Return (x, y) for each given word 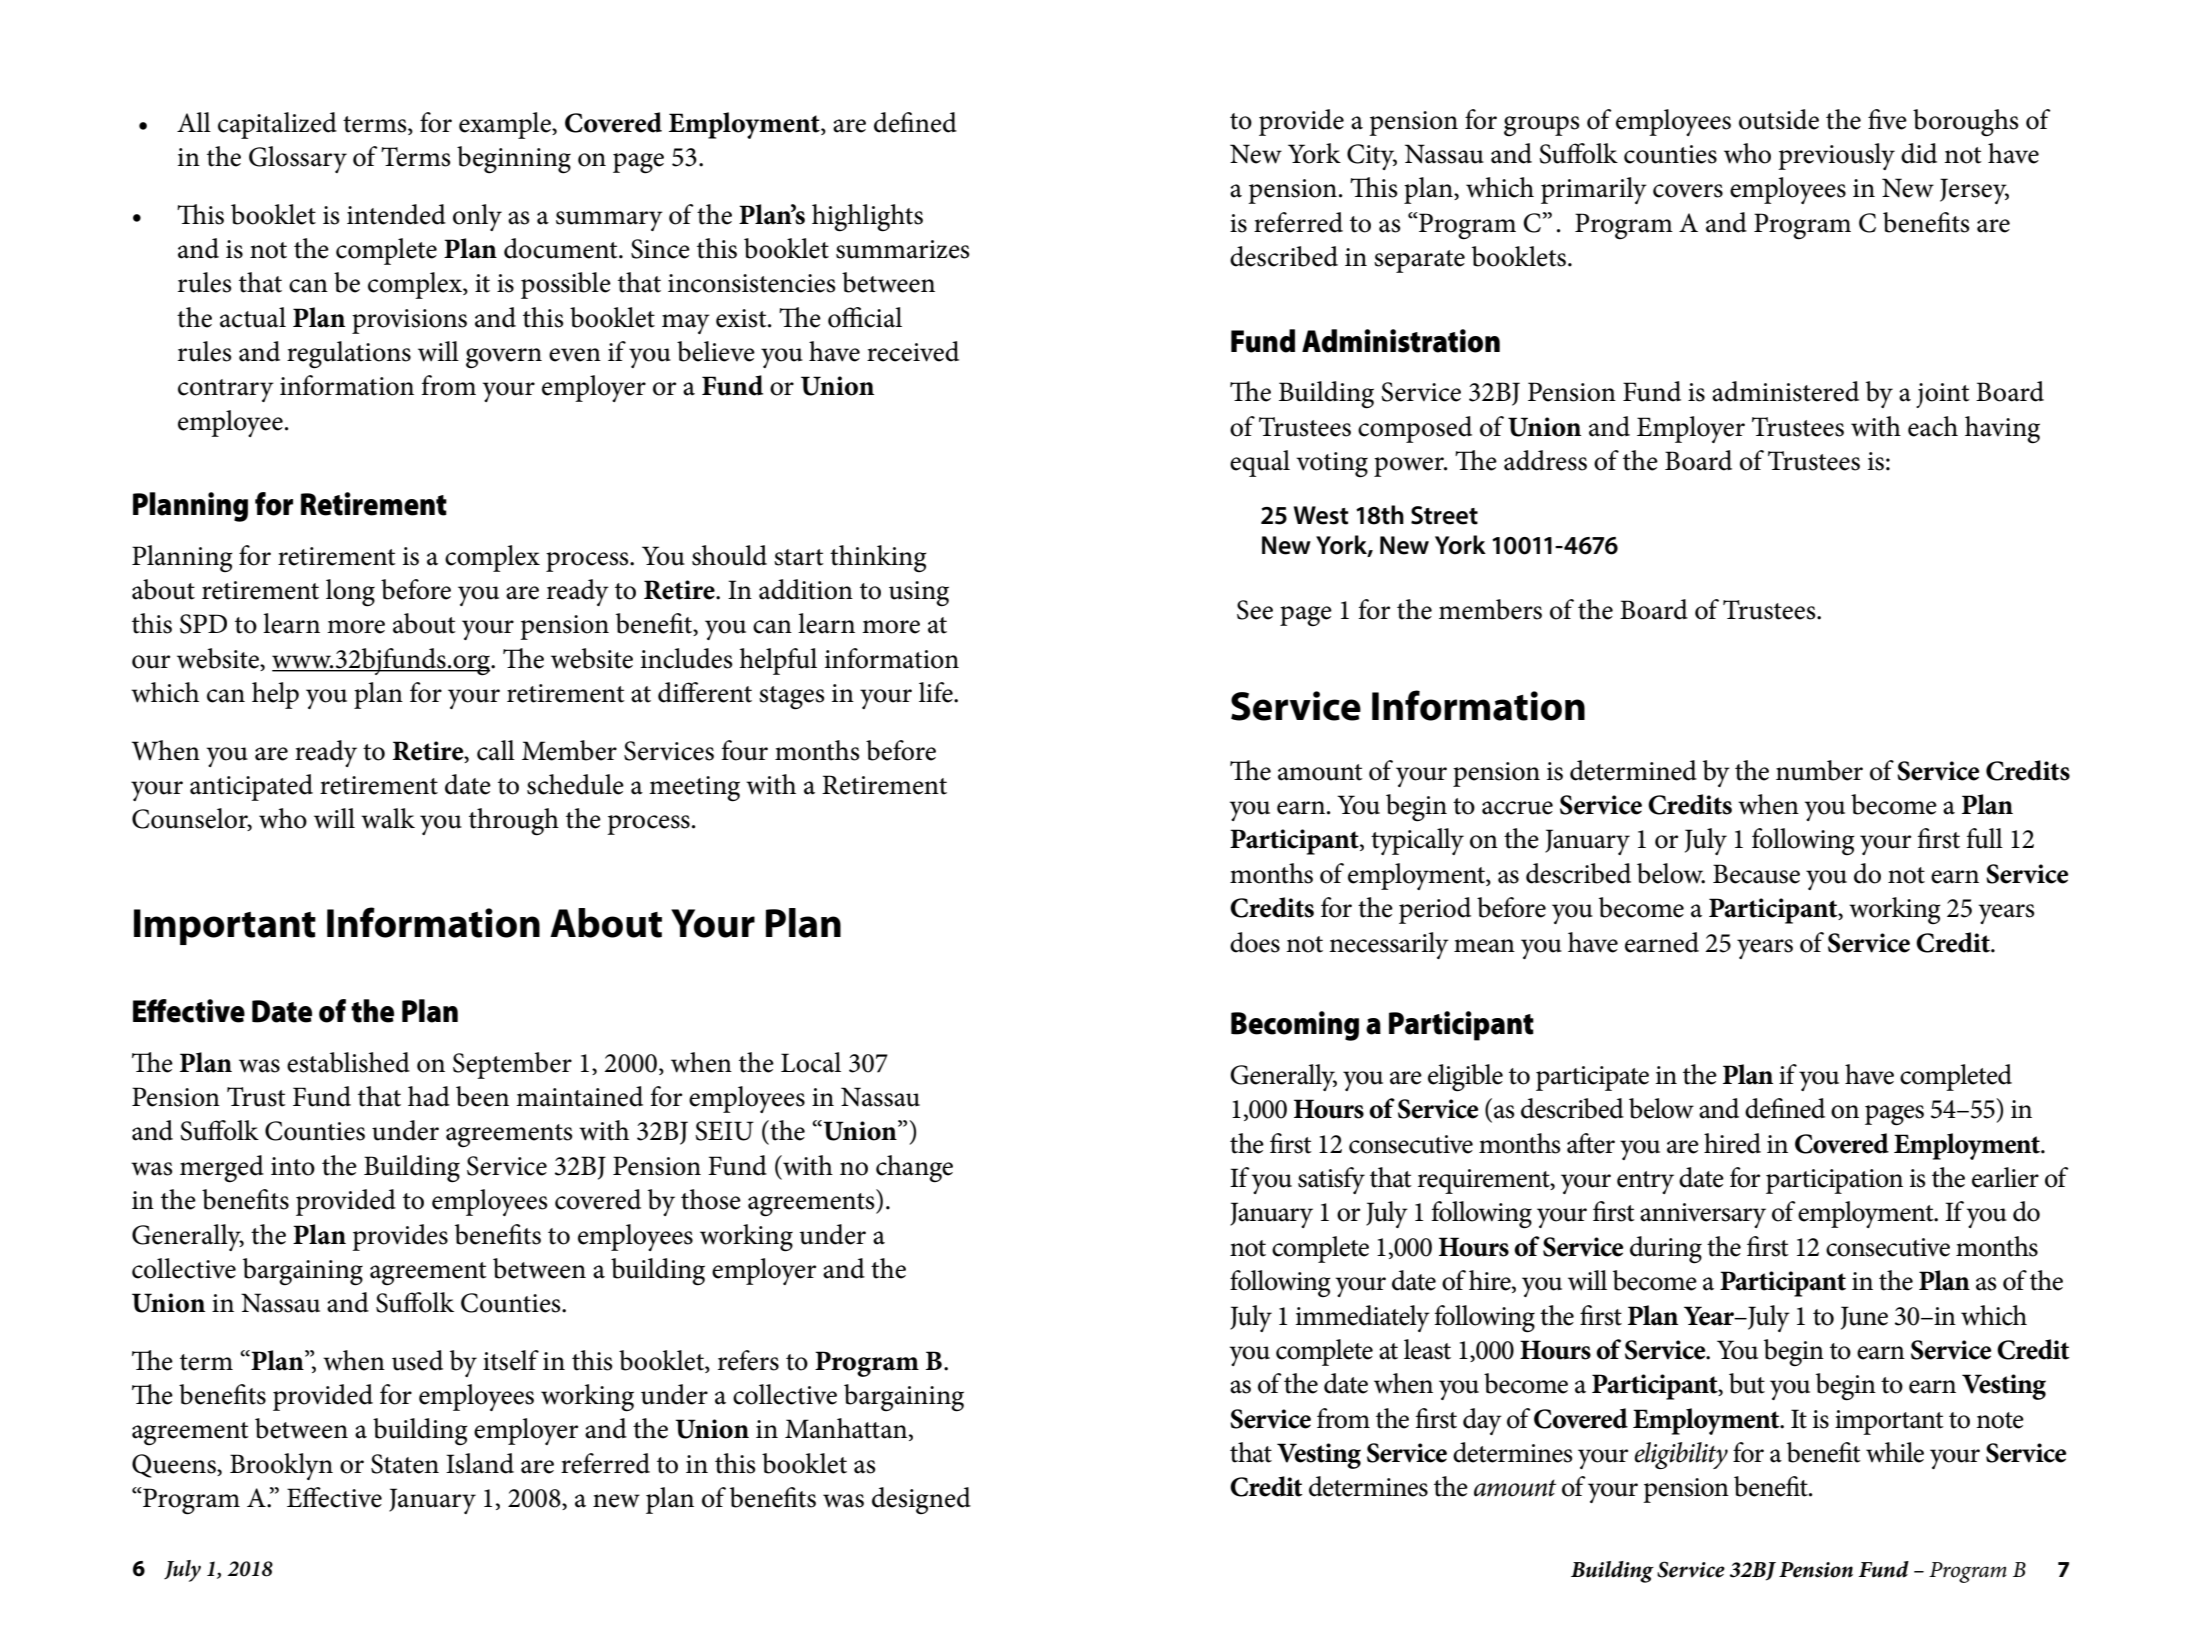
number (1819, 770)
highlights (867, 218)
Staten (405, 1464)
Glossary (298, 159)
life (937, 692)
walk (388, 818)
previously (1836, 156)
